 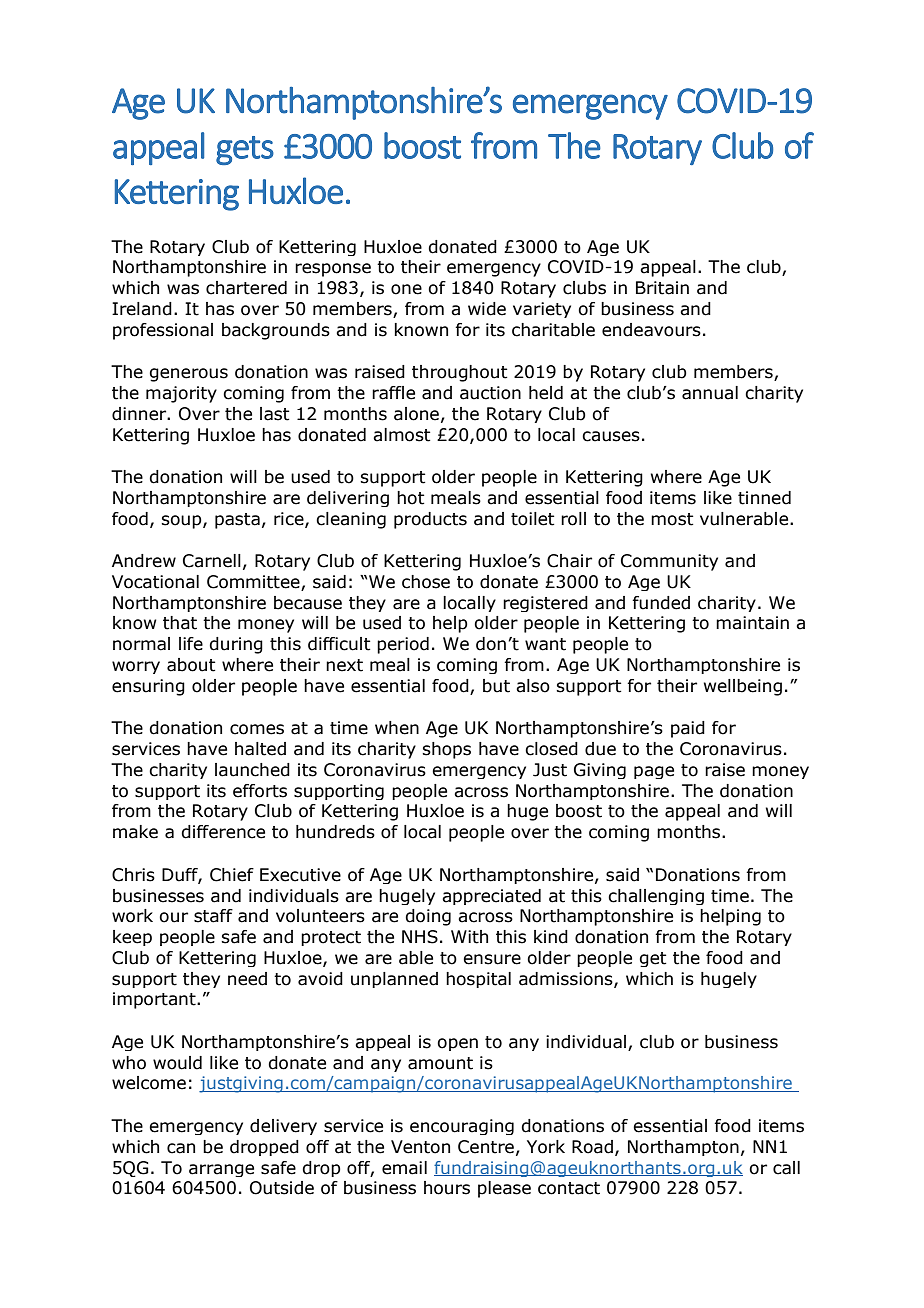 What do you see at coordinates (223, 832) in the screenshot?
I see `difference` at bounding box center [223, 832].
